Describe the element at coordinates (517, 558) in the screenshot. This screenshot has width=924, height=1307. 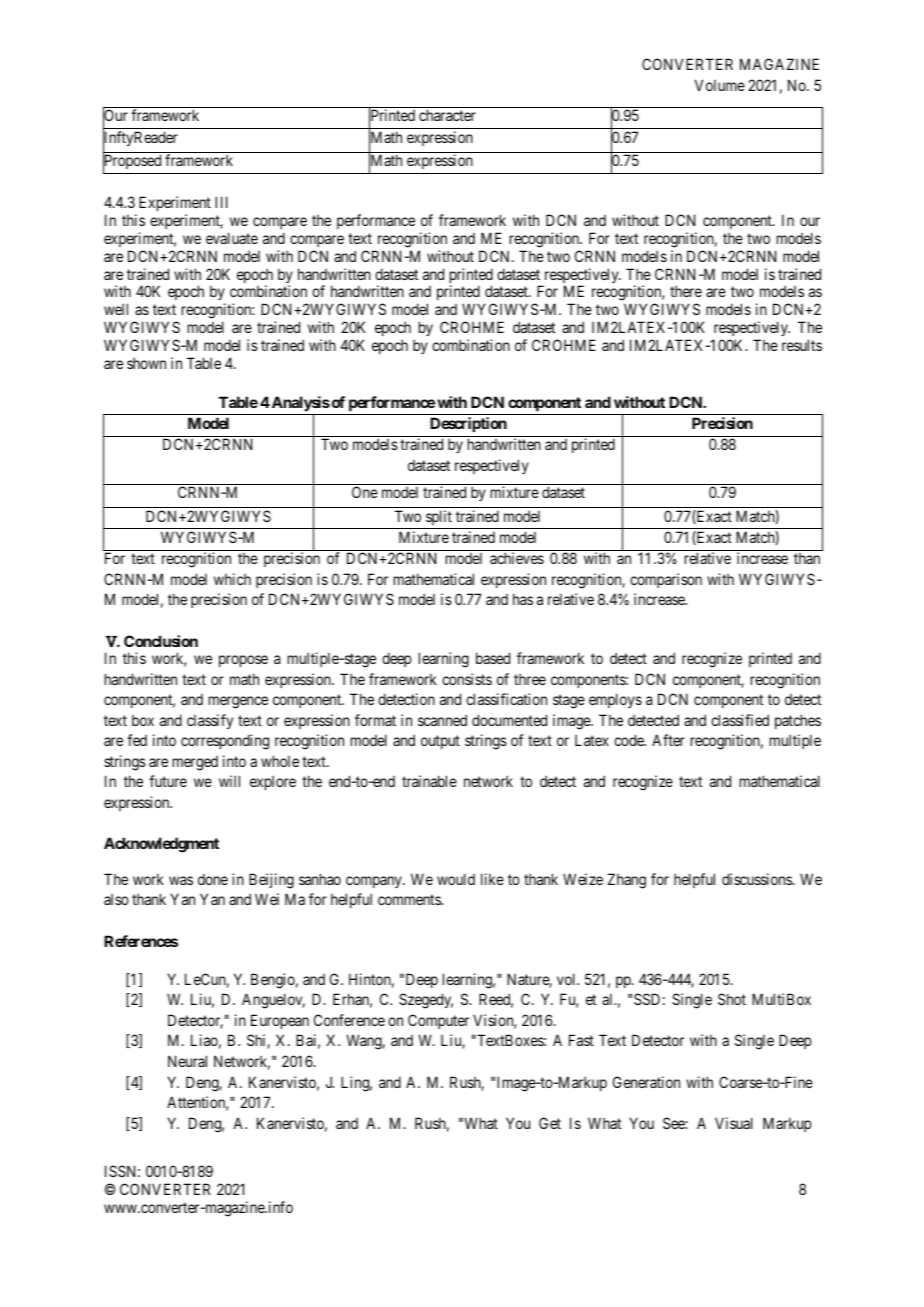
I see `achieves` at that location.
